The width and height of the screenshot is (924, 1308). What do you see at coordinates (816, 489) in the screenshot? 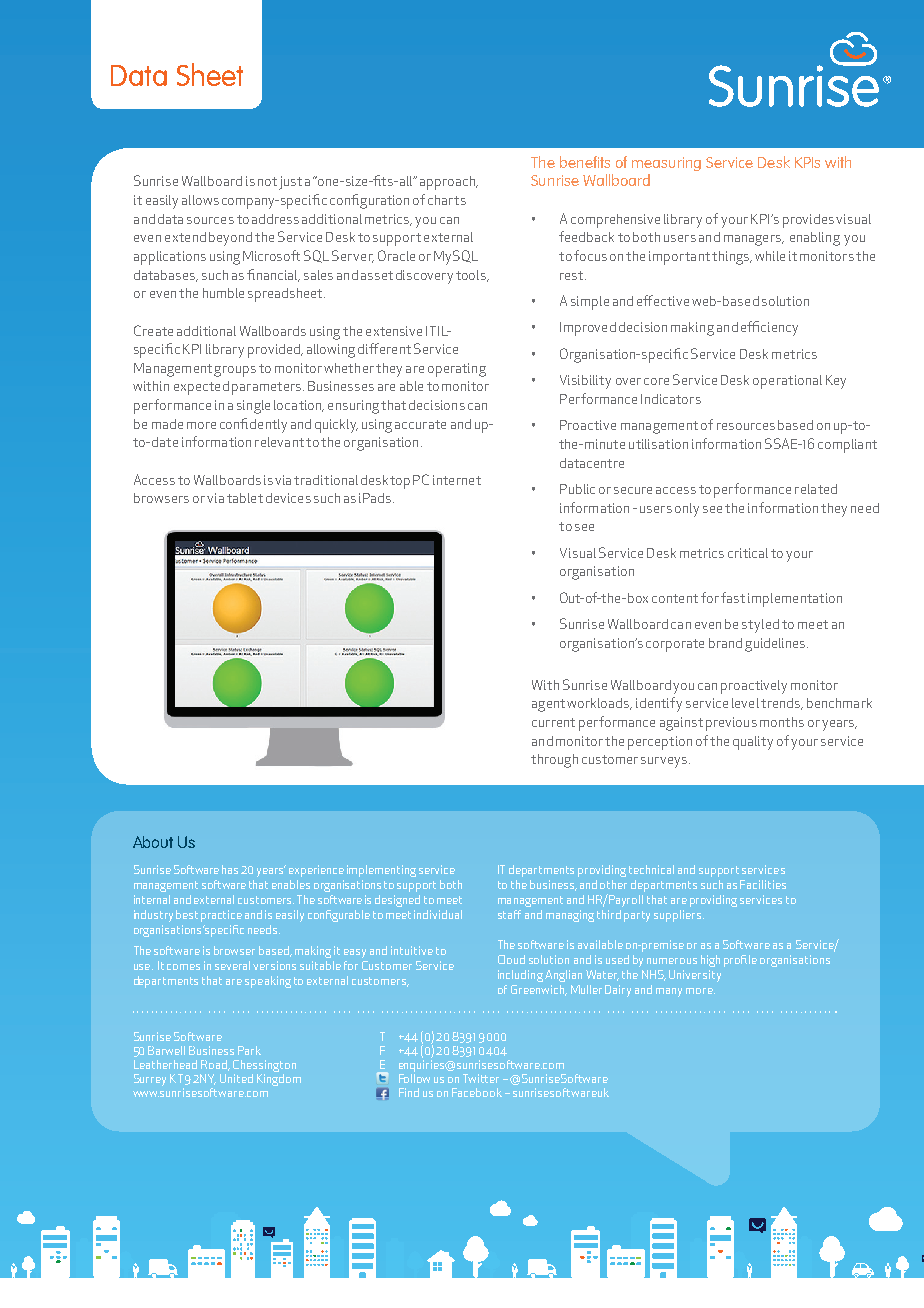
I see `related` at bounding box center [816, 489].
